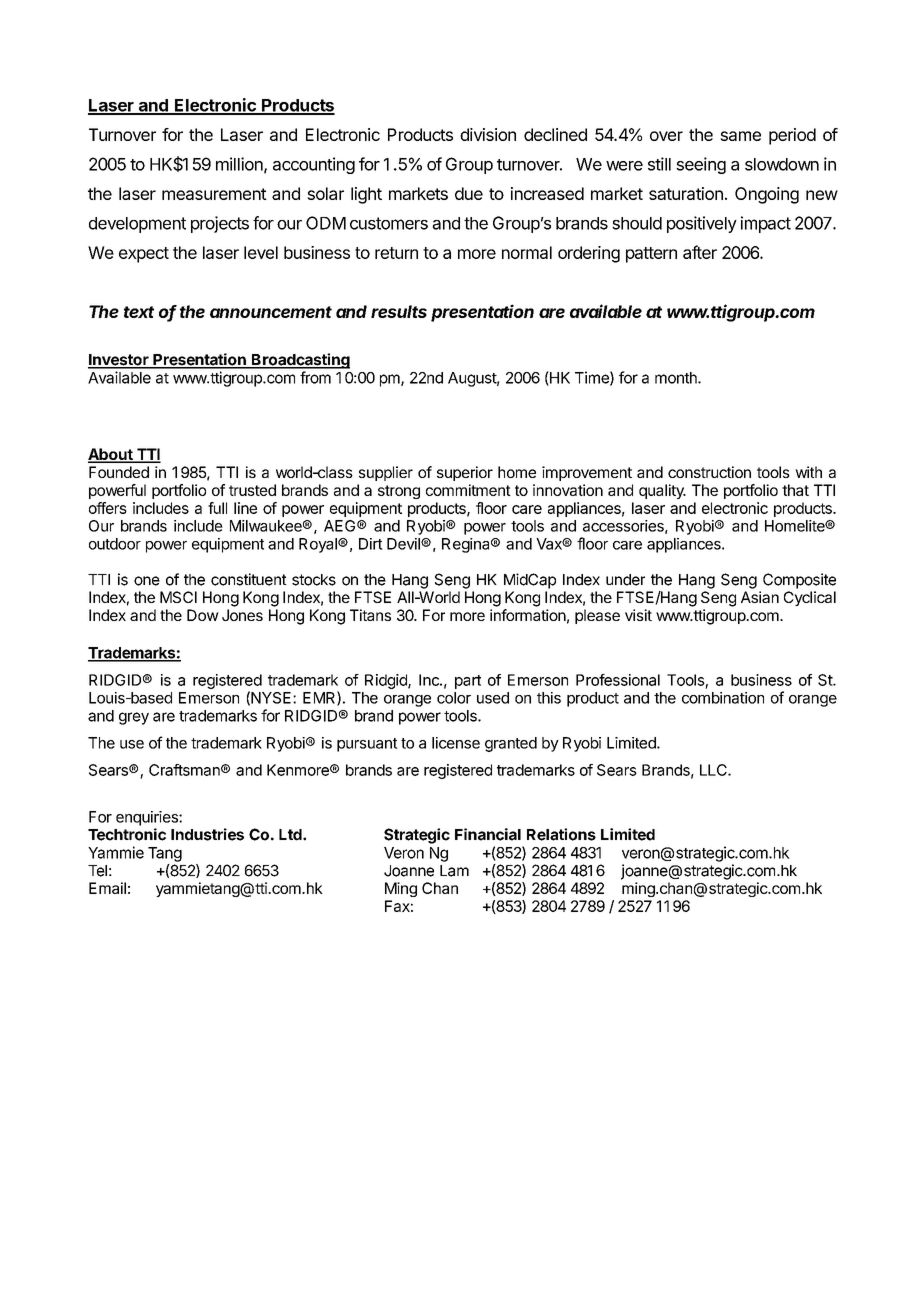 This page has height=1308, width=924. Describe the element at coordinates (399, 311) in the page. I see `results` at that location.
